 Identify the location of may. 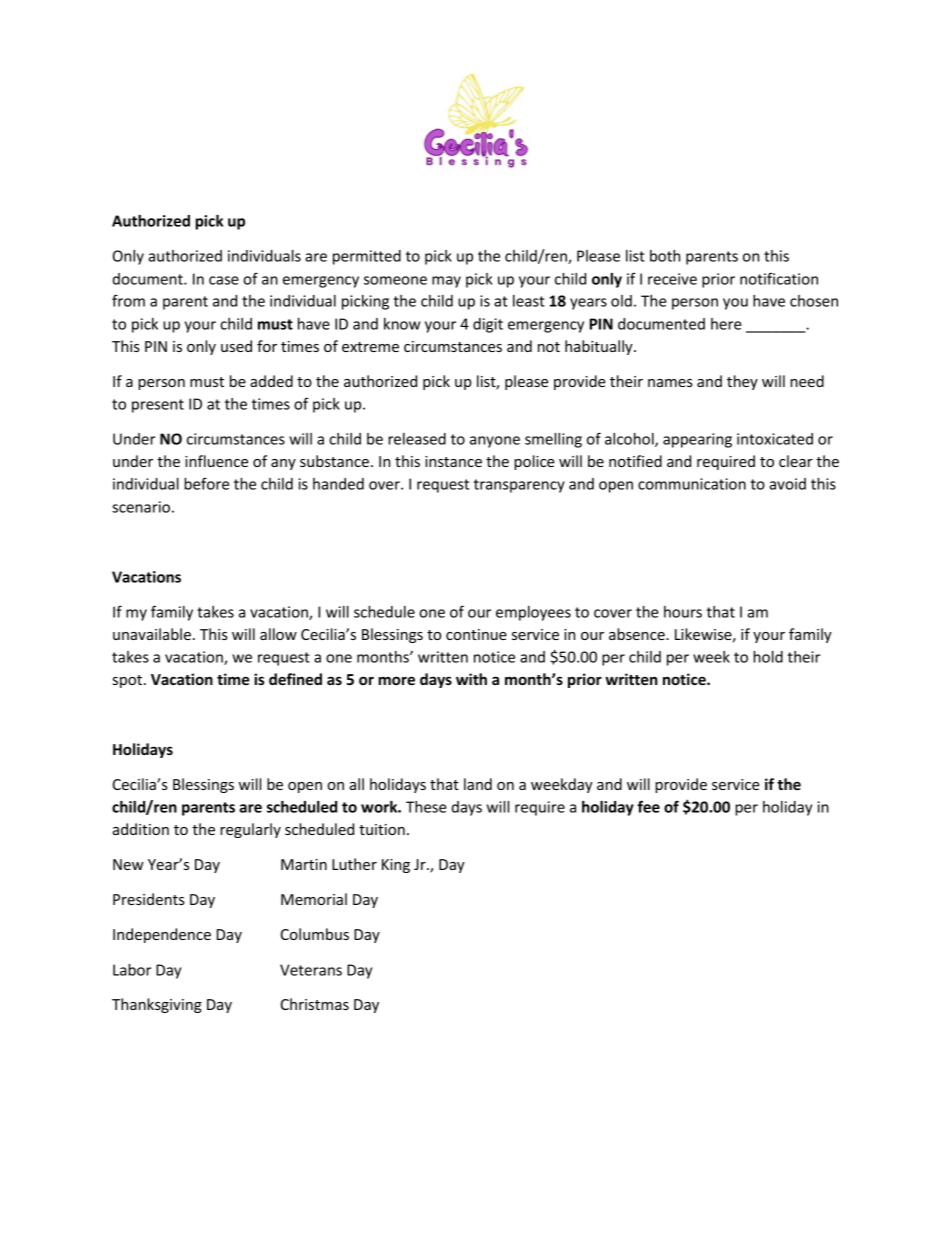
(446, 282).
